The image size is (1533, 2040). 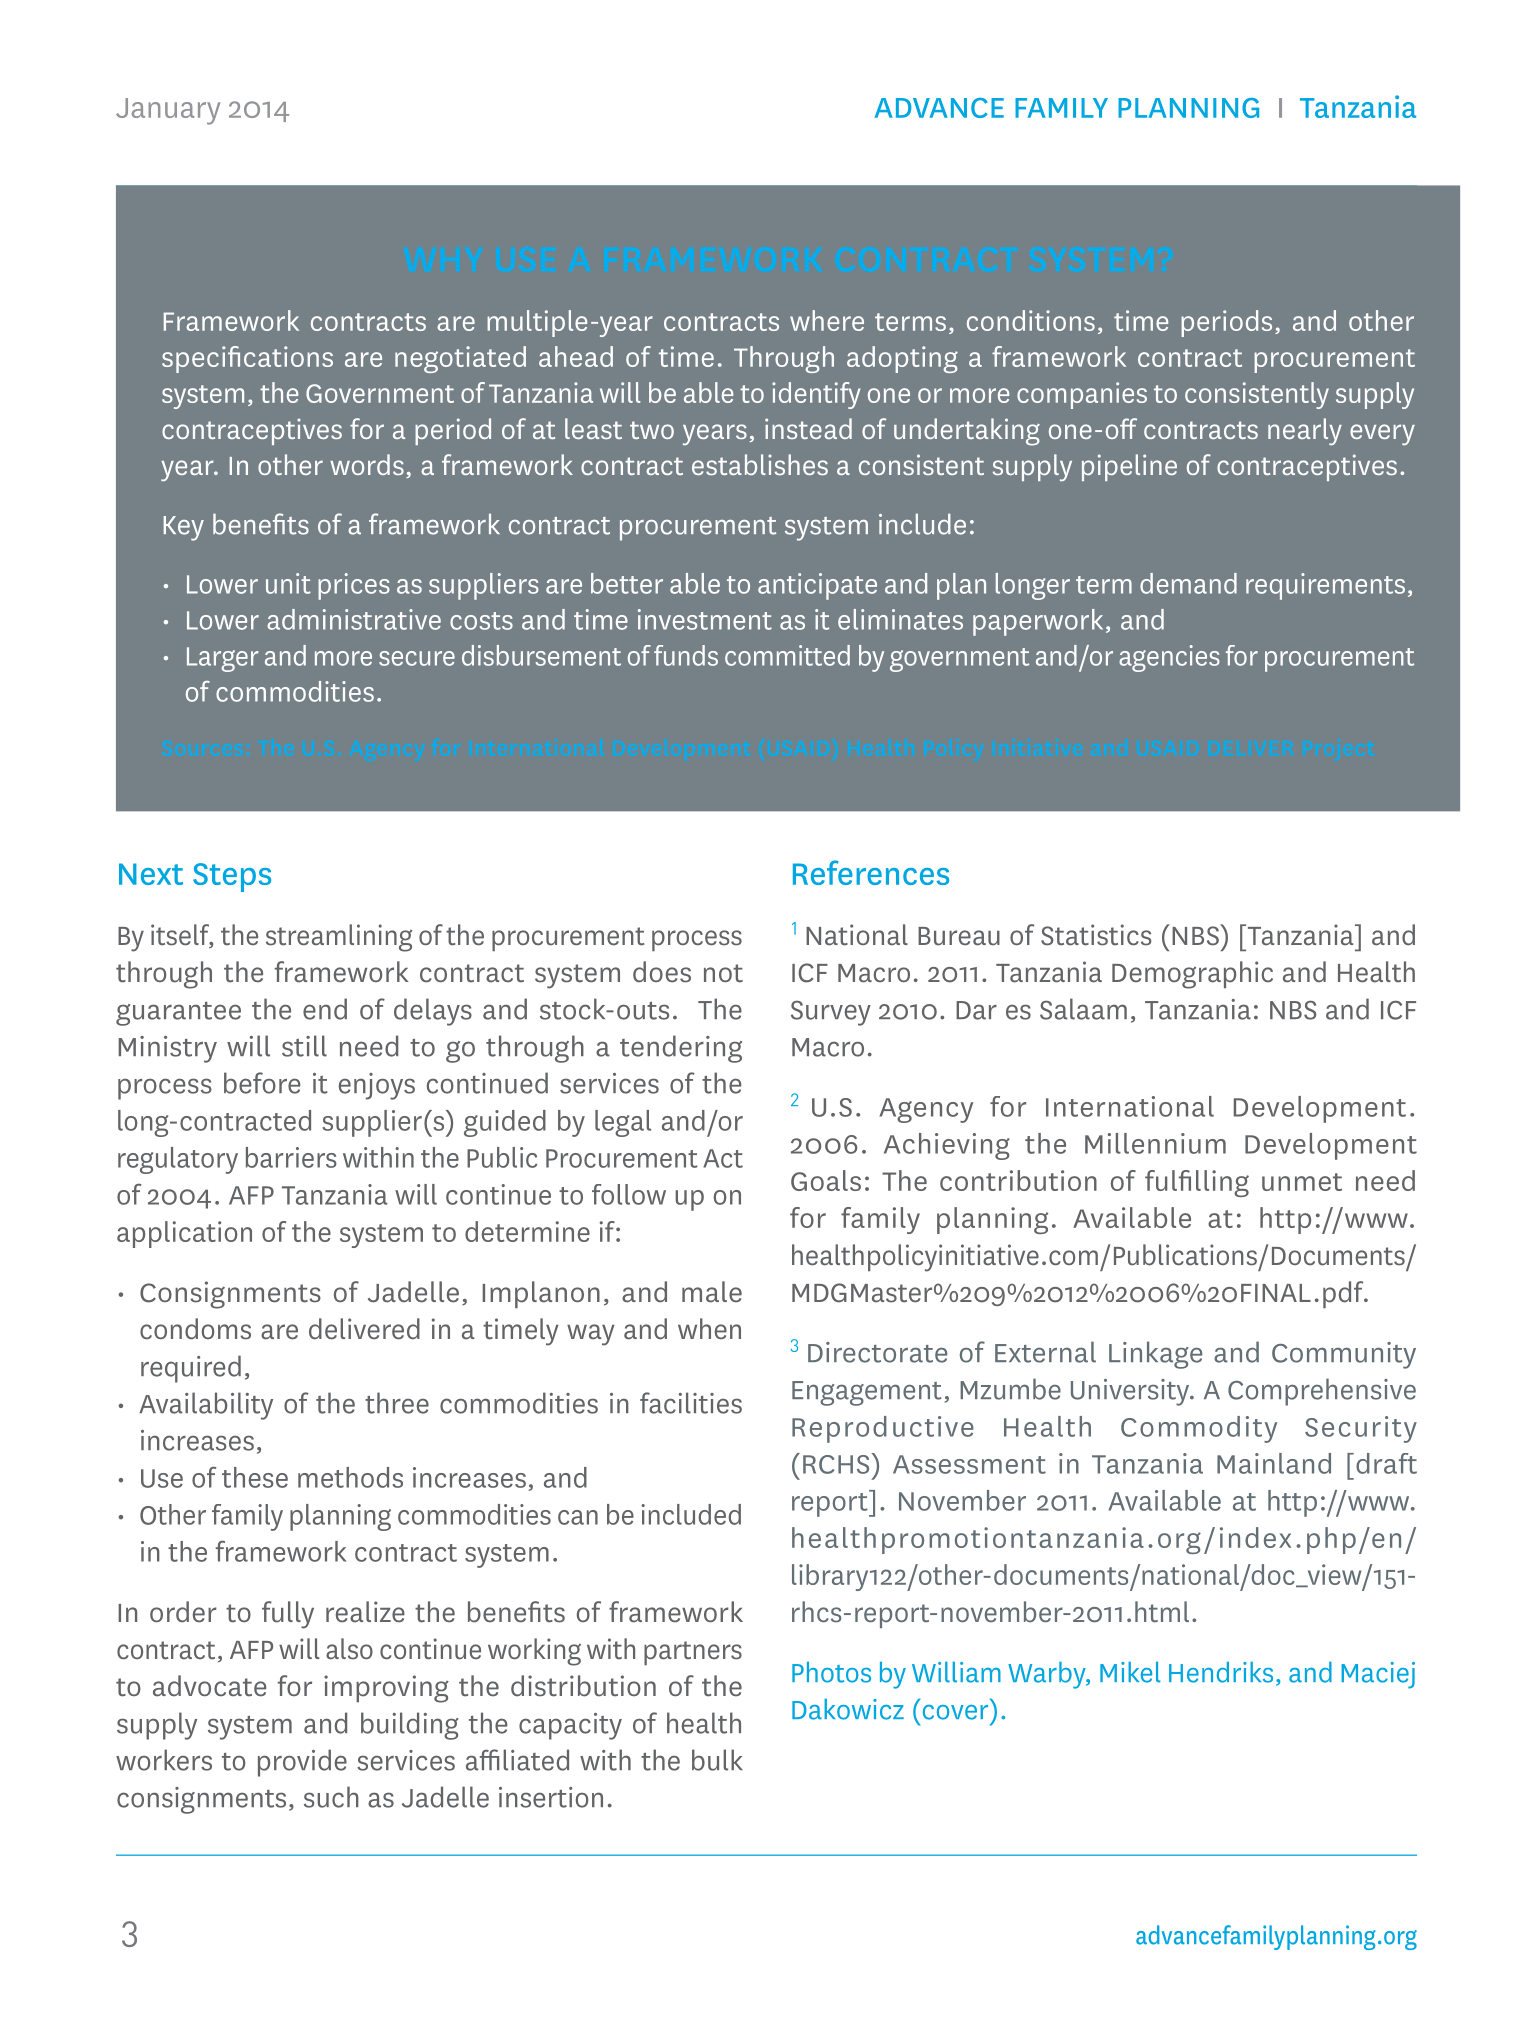 What do you see at coordinates (827, 320) in the screenshot?
I see `where` at bounding box center [827, 320].
